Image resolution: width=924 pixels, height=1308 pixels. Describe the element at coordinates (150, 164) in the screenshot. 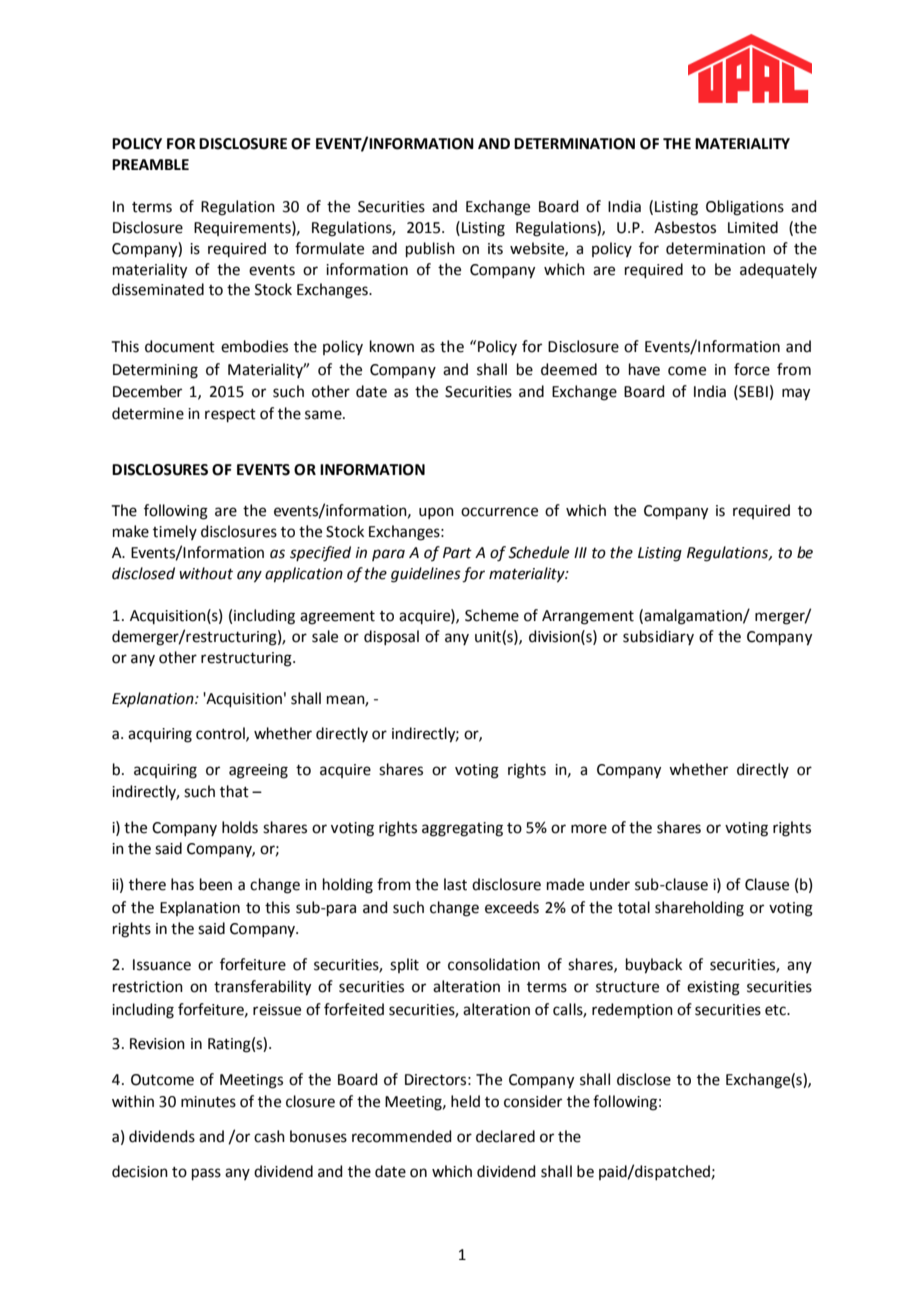

I see `PREAMBLE` at that location.
